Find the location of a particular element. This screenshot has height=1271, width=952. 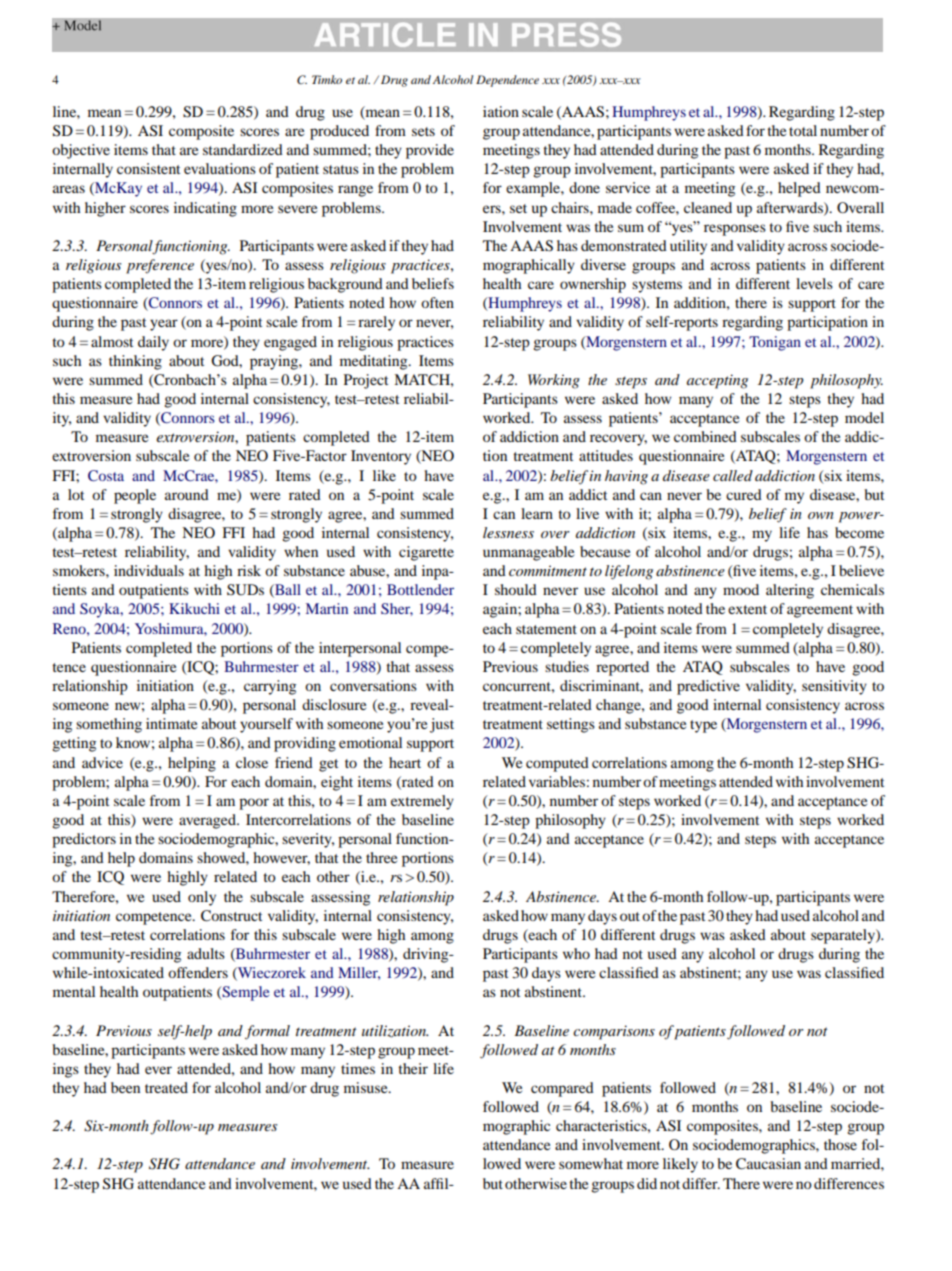

Caucasian is located at coordinates (768, 1164).
